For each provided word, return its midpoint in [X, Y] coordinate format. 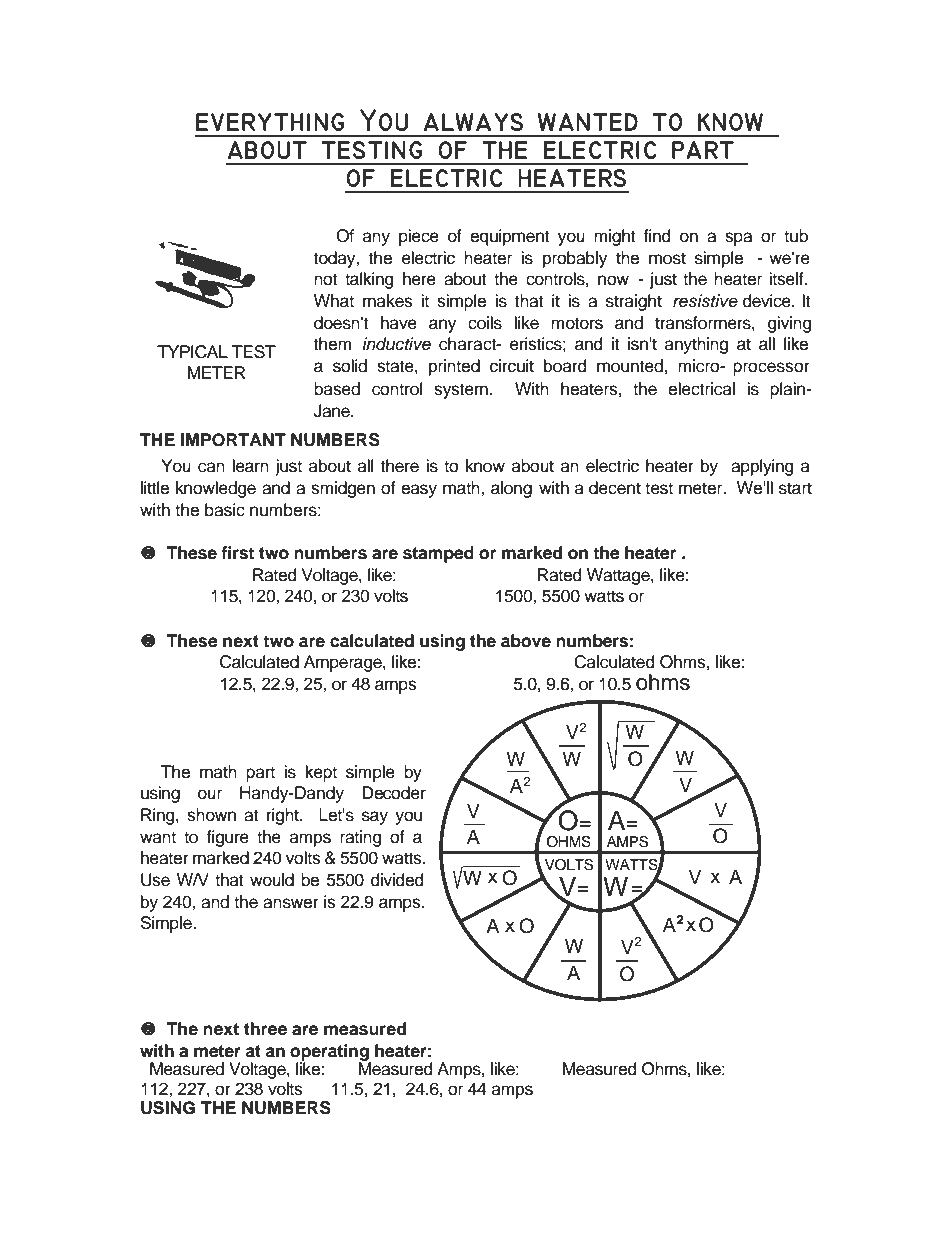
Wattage [619, 576]
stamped [438, 554]
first [237, 553]
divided [397, 880]
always [473, 122]
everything [270, 122]
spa [738, 239]
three [265, 1029]
